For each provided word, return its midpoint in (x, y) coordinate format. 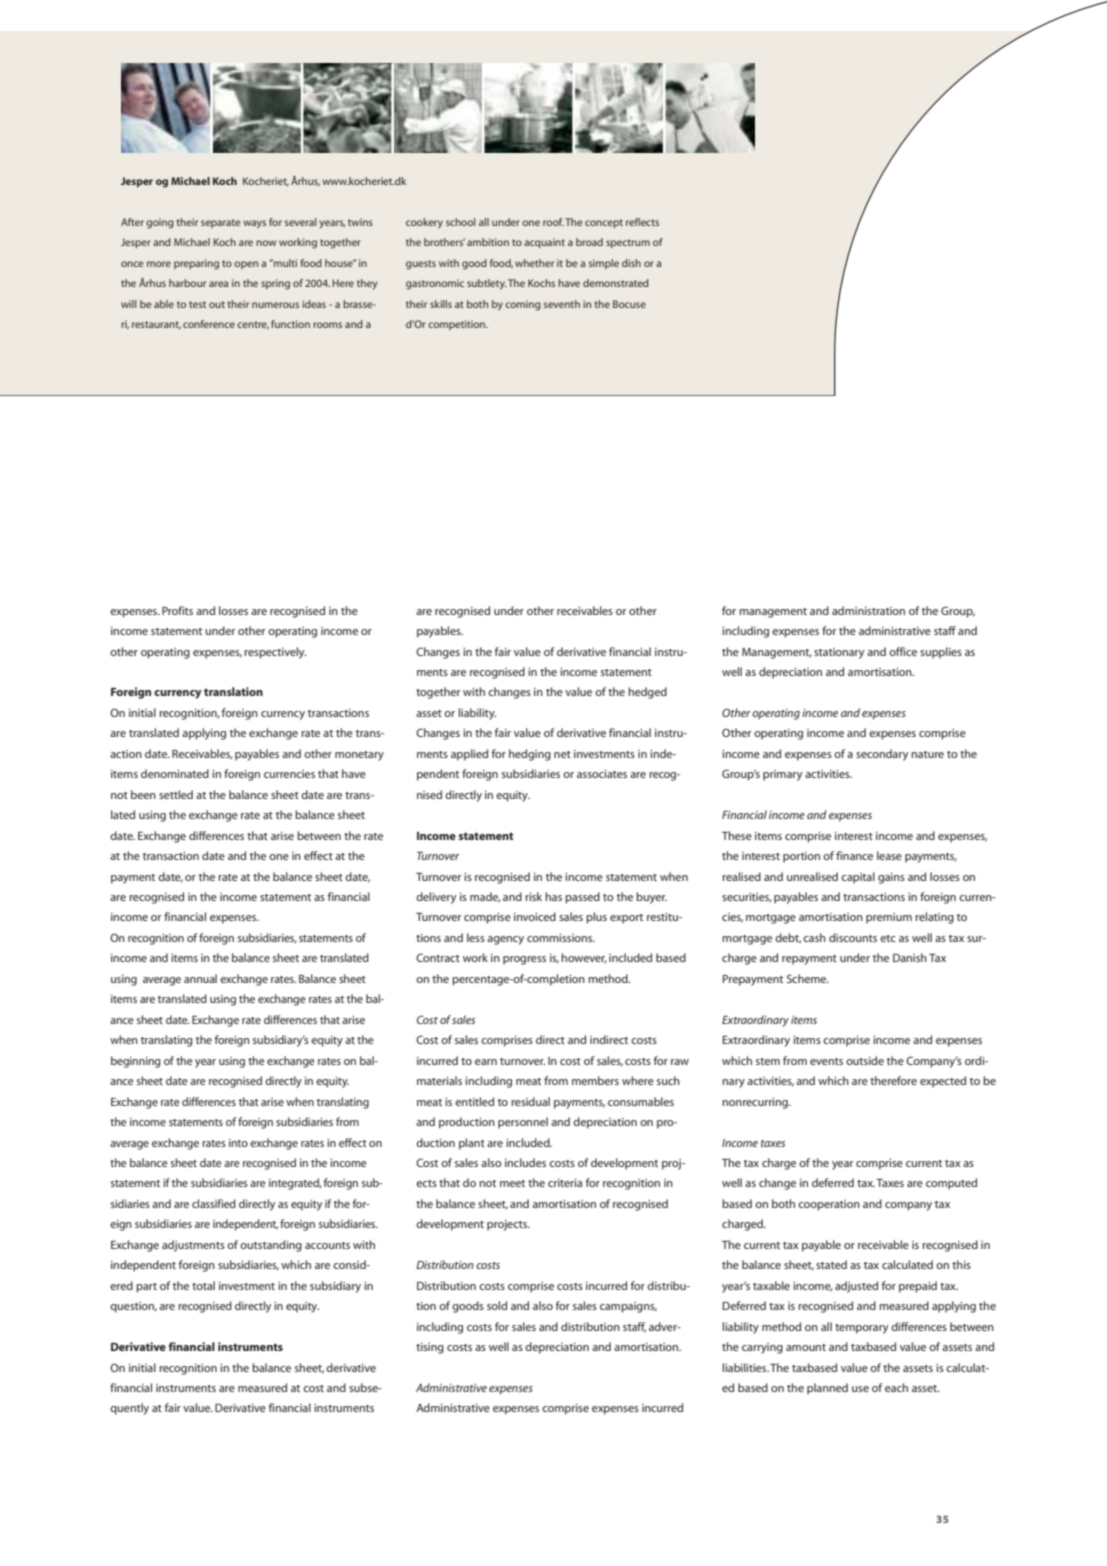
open (246, 265)
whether (534, 263)
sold (497, 1305)
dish (631, 263)
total (203, 1285)
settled (176, 794)
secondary (882, 755)
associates (602, 774)
